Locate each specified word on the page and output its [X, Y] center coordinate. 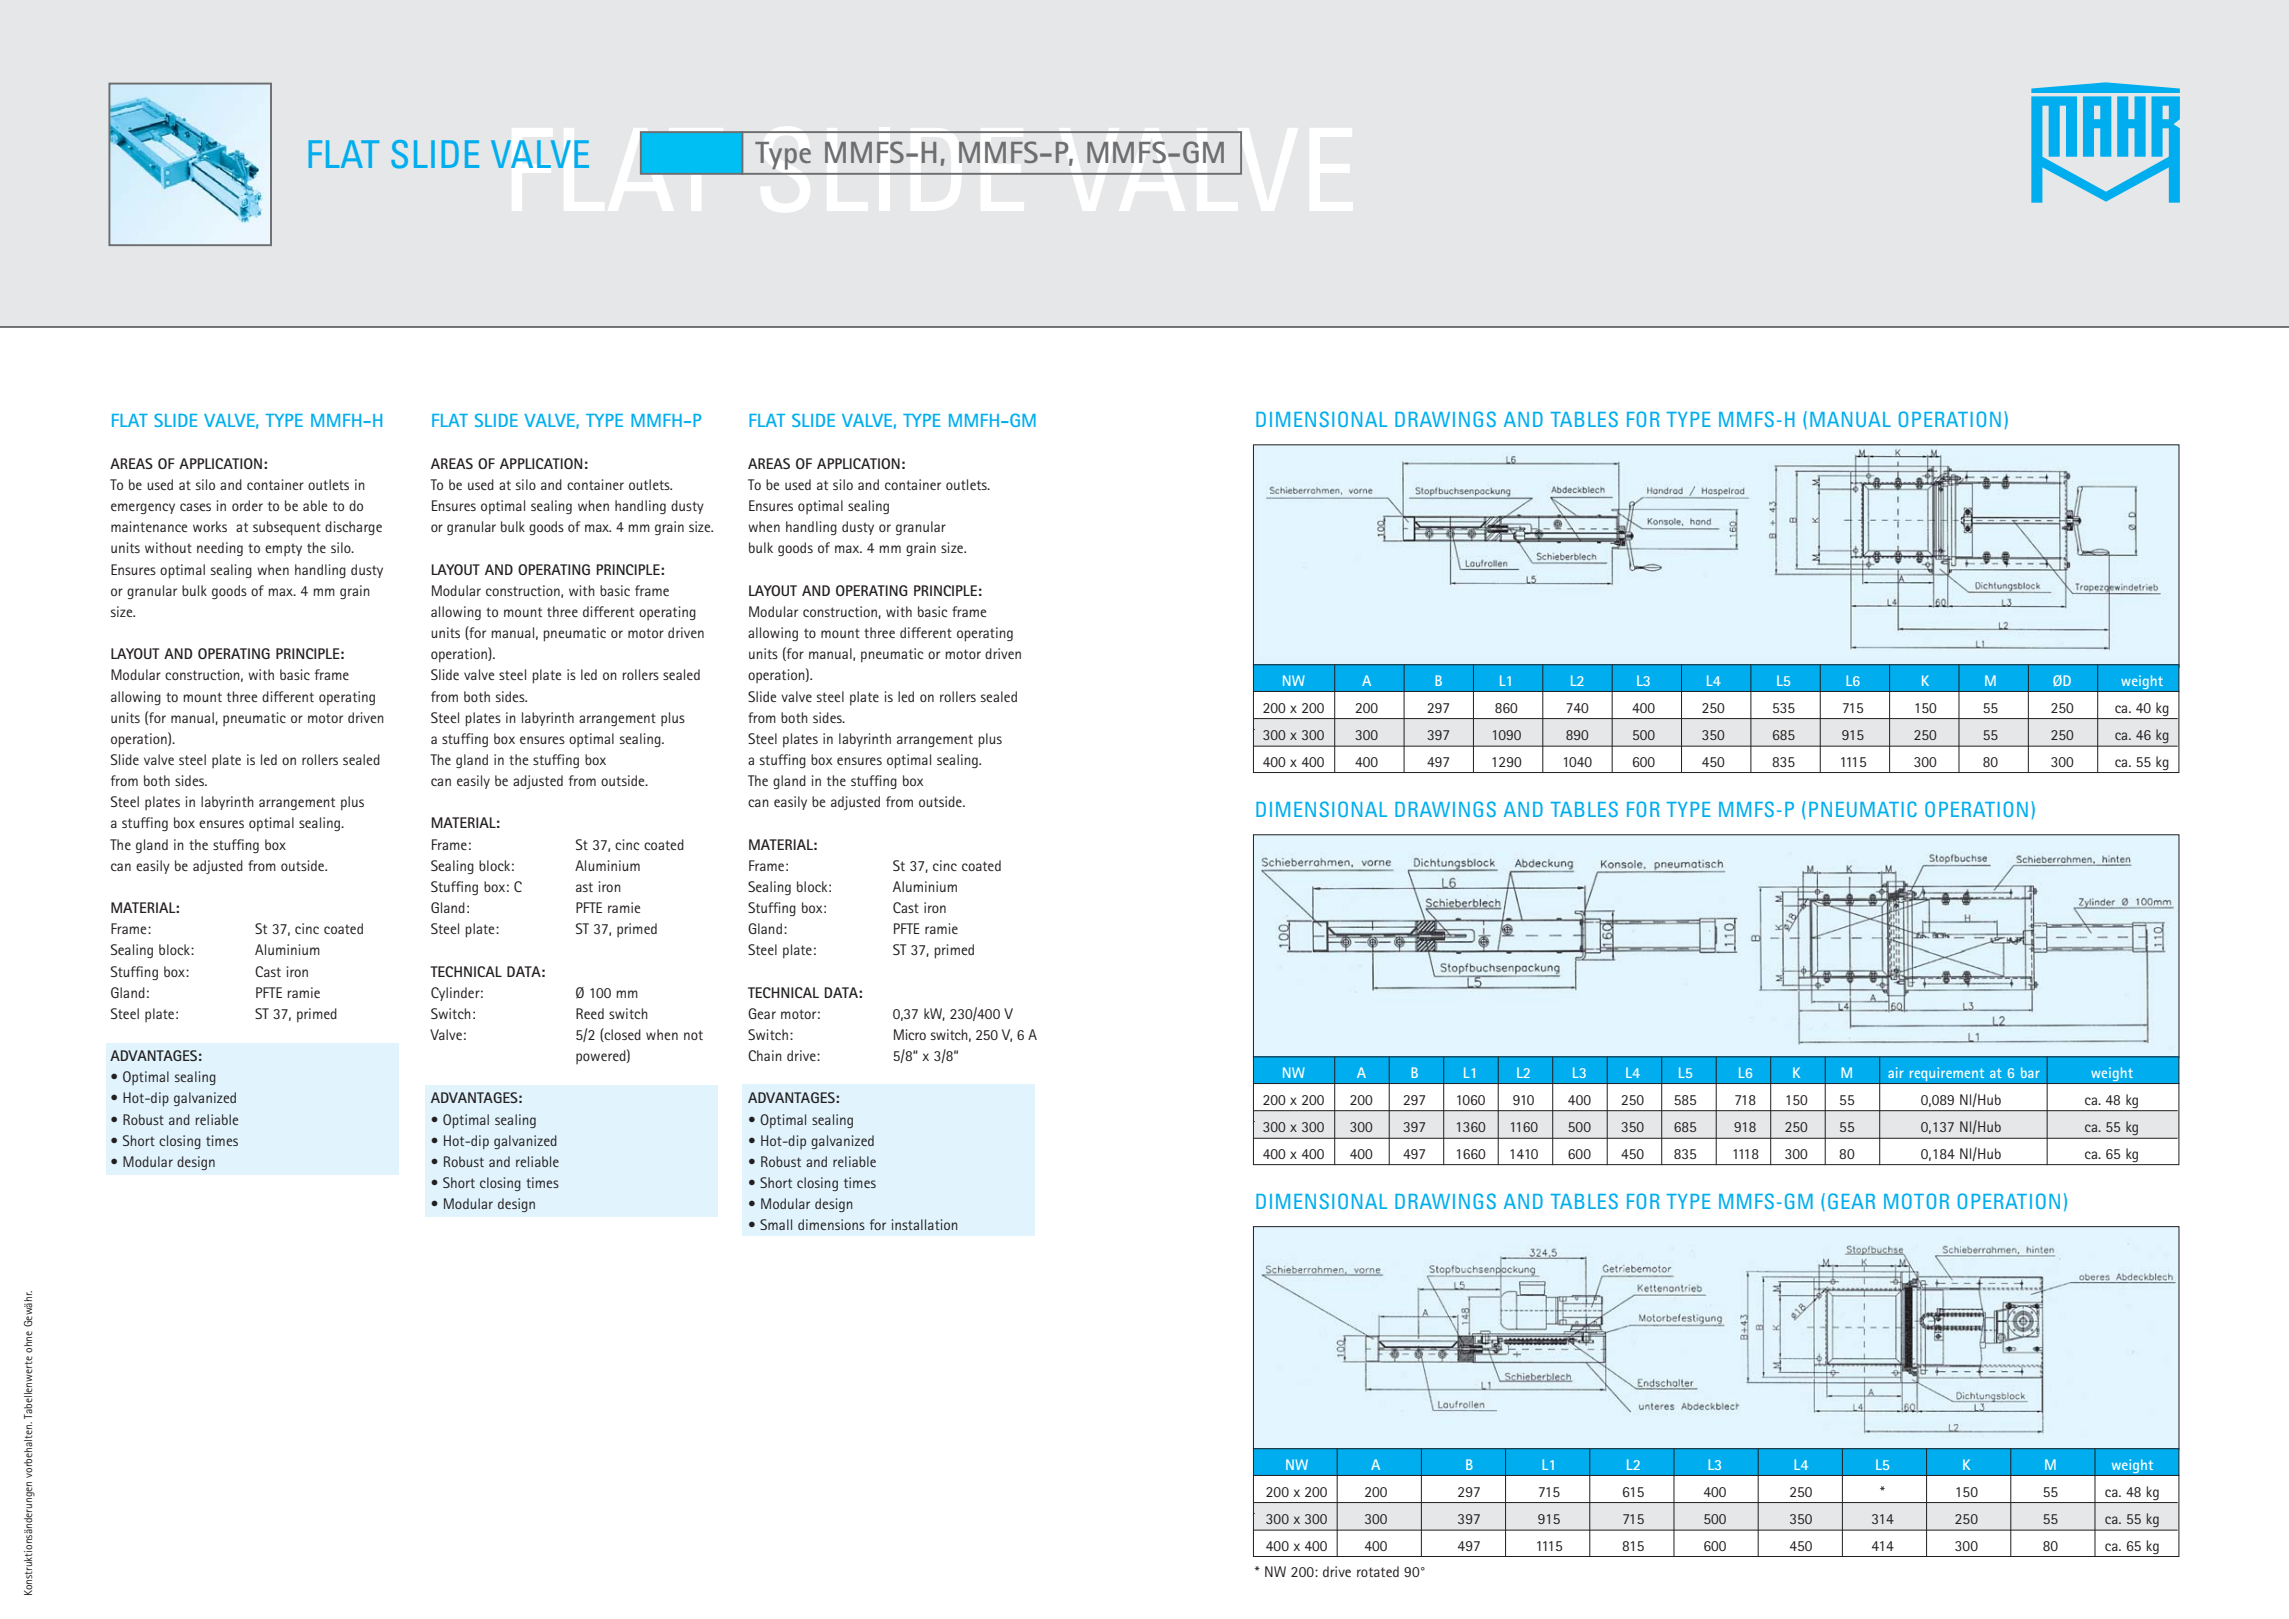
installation [925, 1224]
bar [2030, 1072]
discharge [353, 528]
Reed [590, 1013]
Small [776, 1224]
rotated [1378, 1571]
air [1896, 1072]
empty [283, 549]
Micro [910, 1034]
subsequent [287, 528]
